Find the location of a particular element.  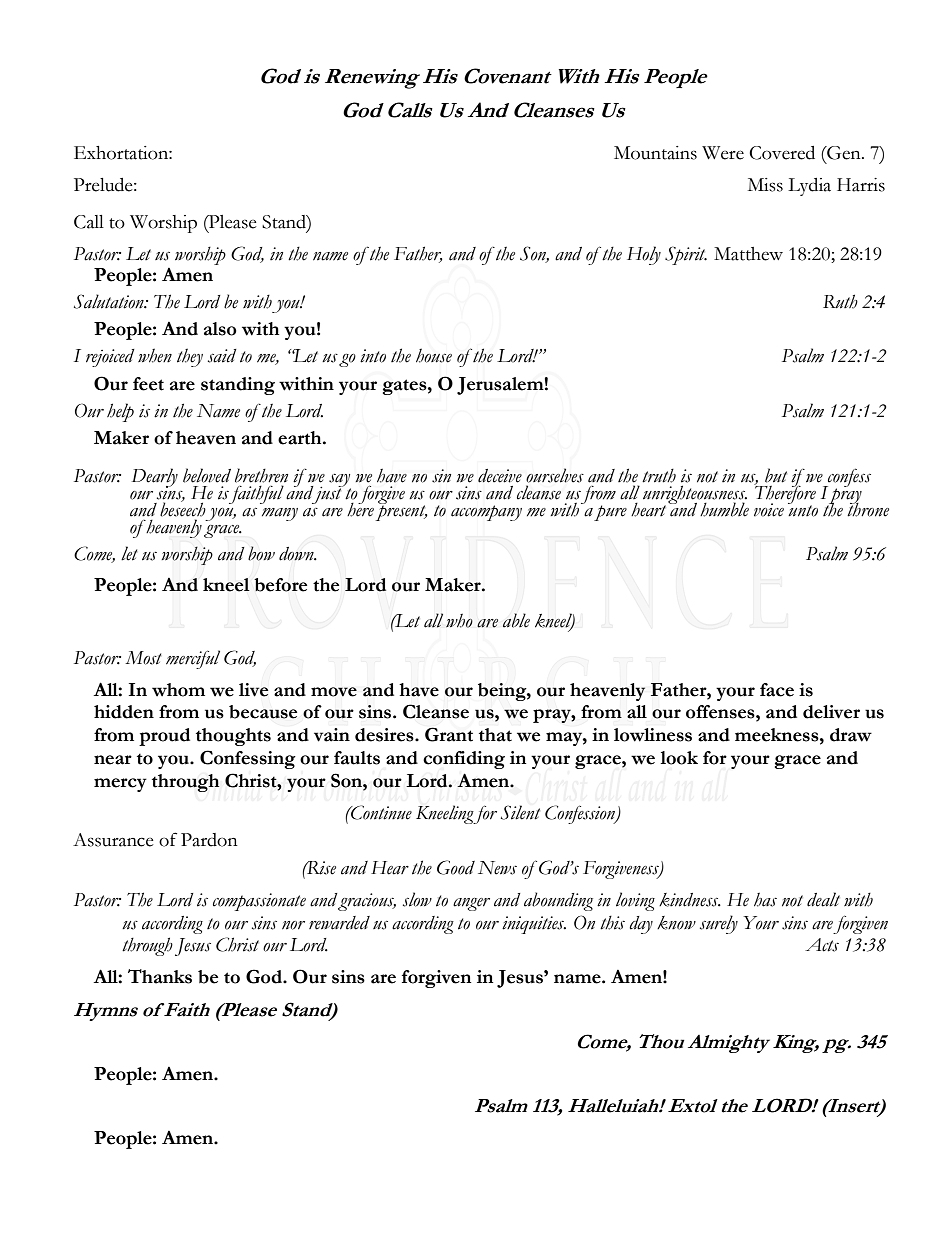

Mountains is located at coordinates (655, 153).
